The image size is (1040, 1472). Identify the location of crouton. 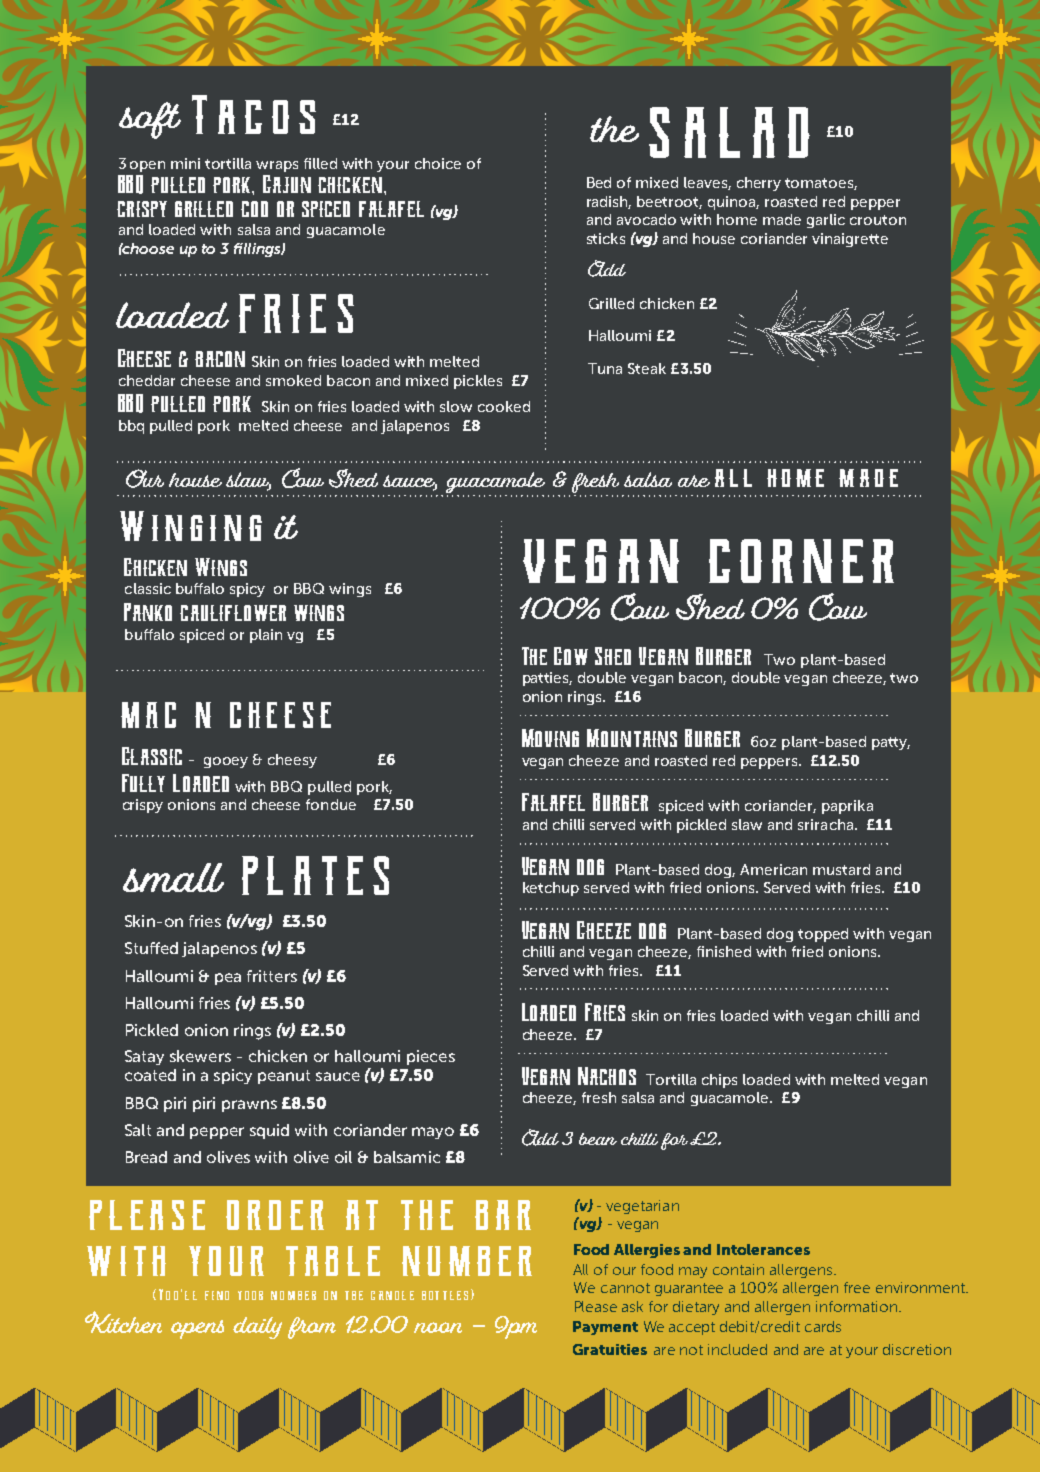
(878, 220).
